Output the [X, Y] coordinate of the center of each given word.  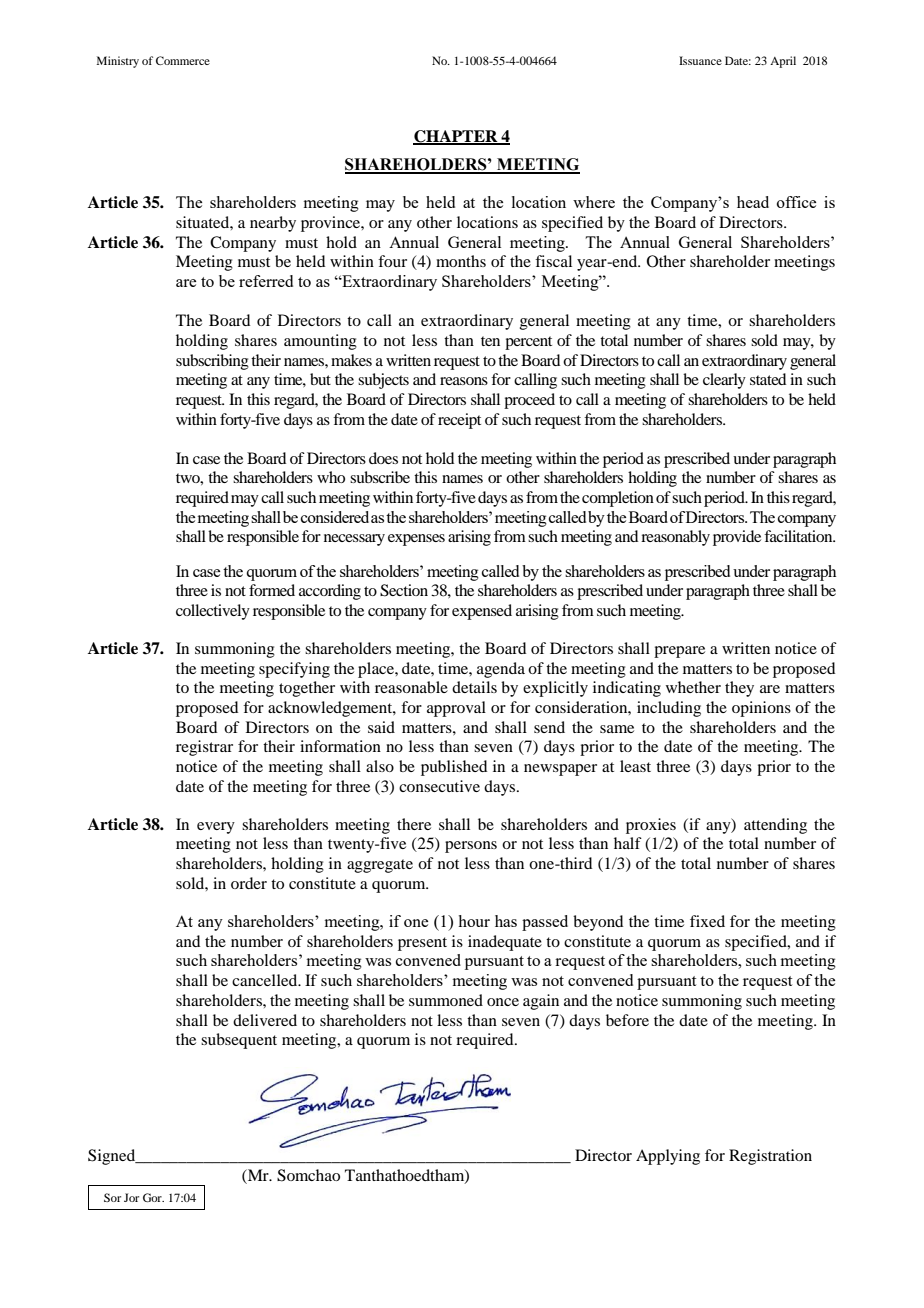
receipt [459, 421]
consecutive [439, 786]
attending [775, 826]
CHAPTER [456, 137]
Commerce [183, 60]
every [216, 828]
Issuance [700, 60]
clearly [724, 381]
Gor [153, 1197]
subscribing [212, 362]
